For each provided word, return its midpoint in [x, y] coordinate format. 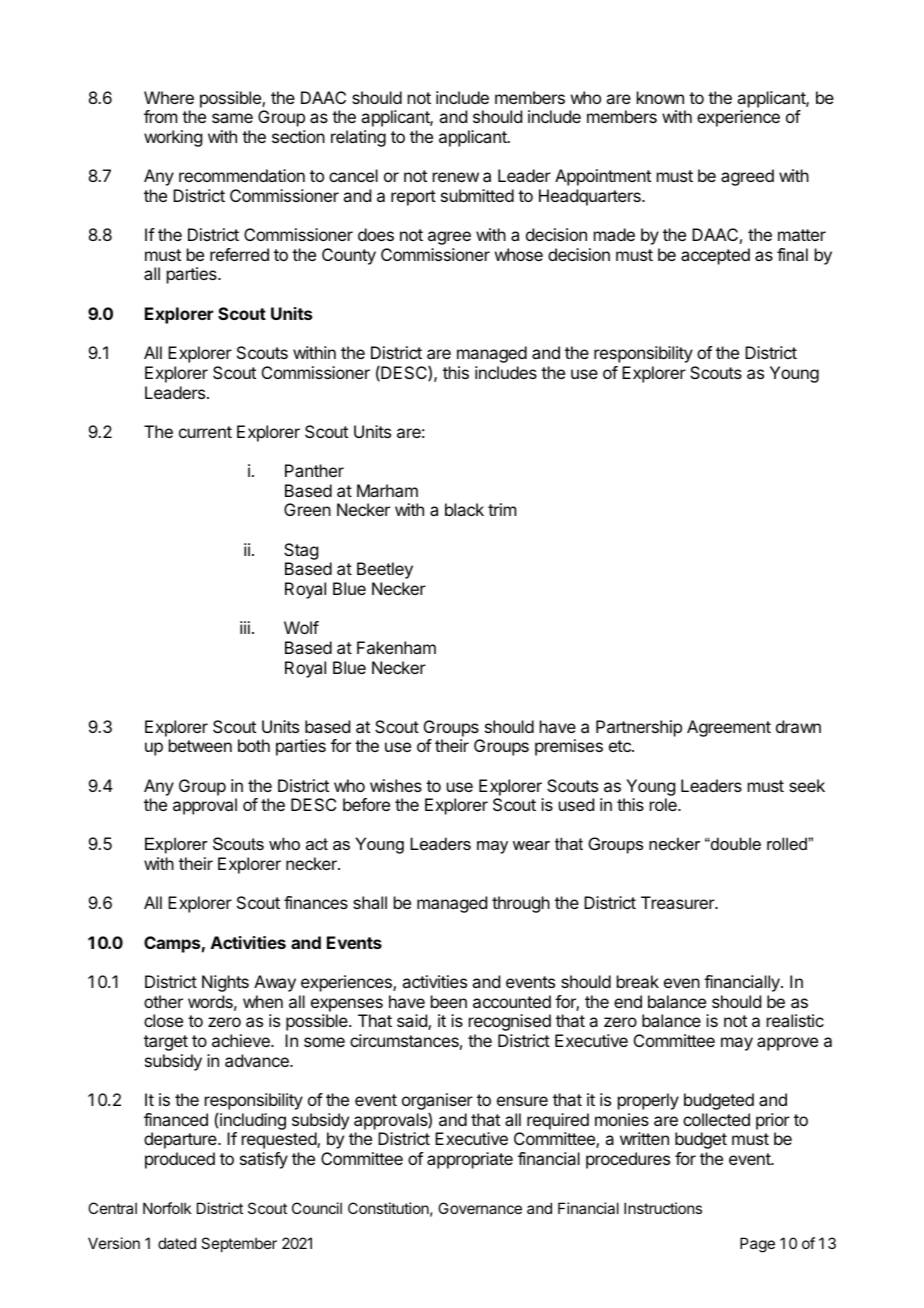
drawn [798, 726]
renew [456, 177]
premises [569, 747]
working [173, 138]
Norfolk [167, 1208]
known [660, 97]
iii [245, 627]
